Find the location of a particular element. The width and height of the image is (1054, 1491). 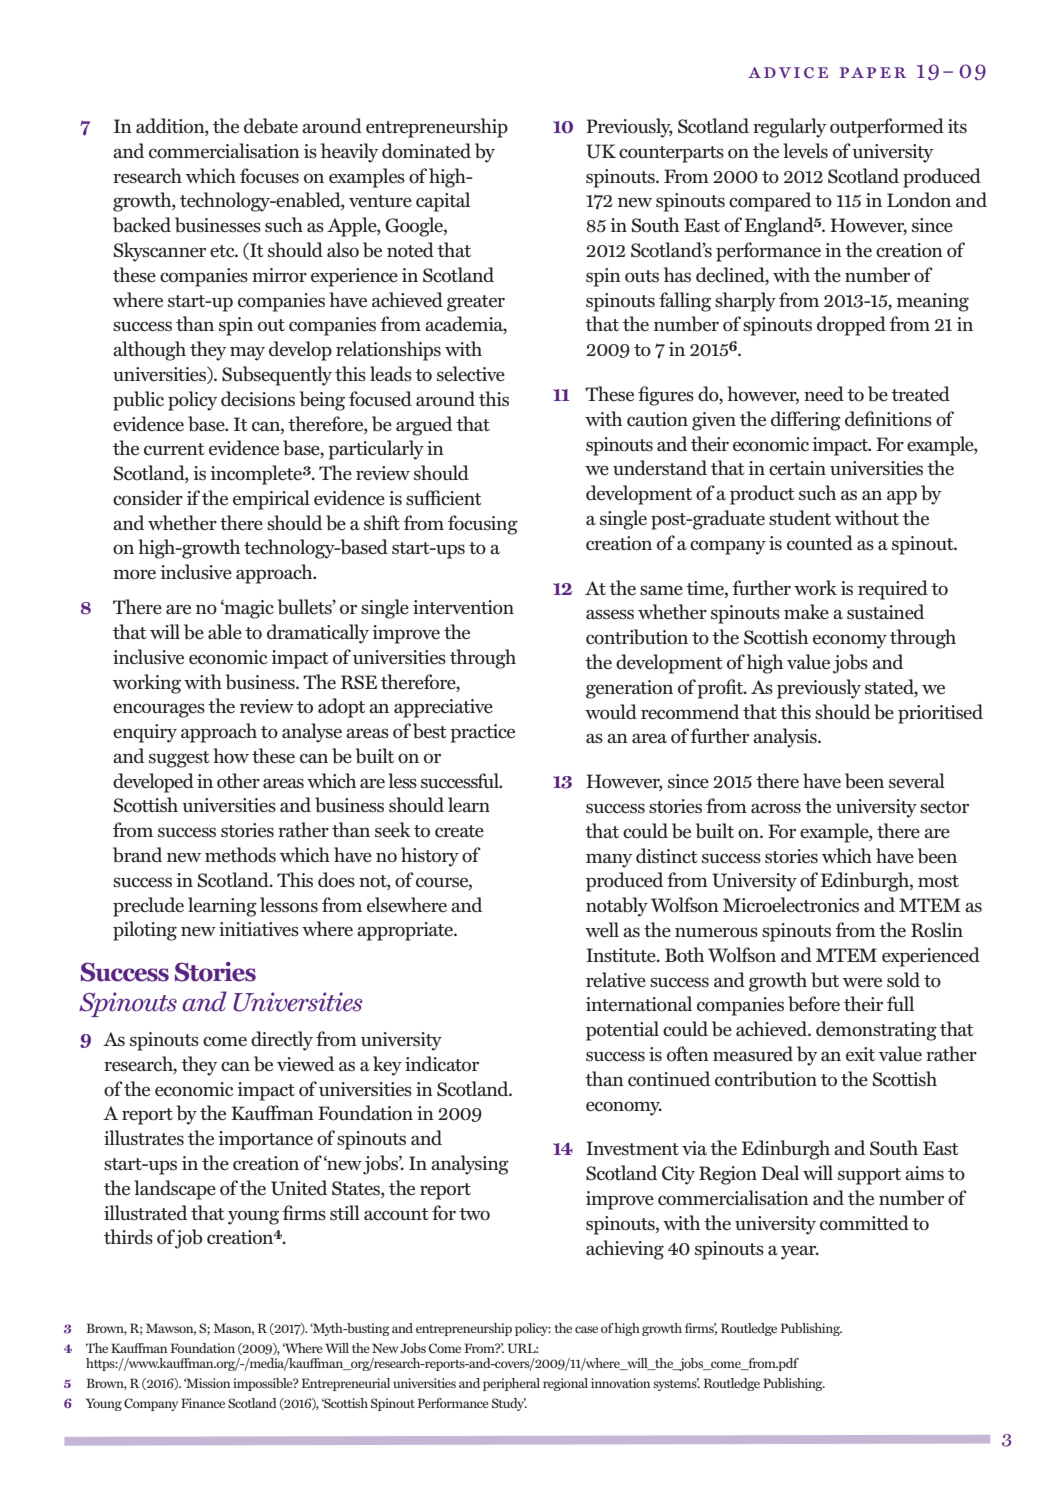

several is located at coordinates (917, 781).
